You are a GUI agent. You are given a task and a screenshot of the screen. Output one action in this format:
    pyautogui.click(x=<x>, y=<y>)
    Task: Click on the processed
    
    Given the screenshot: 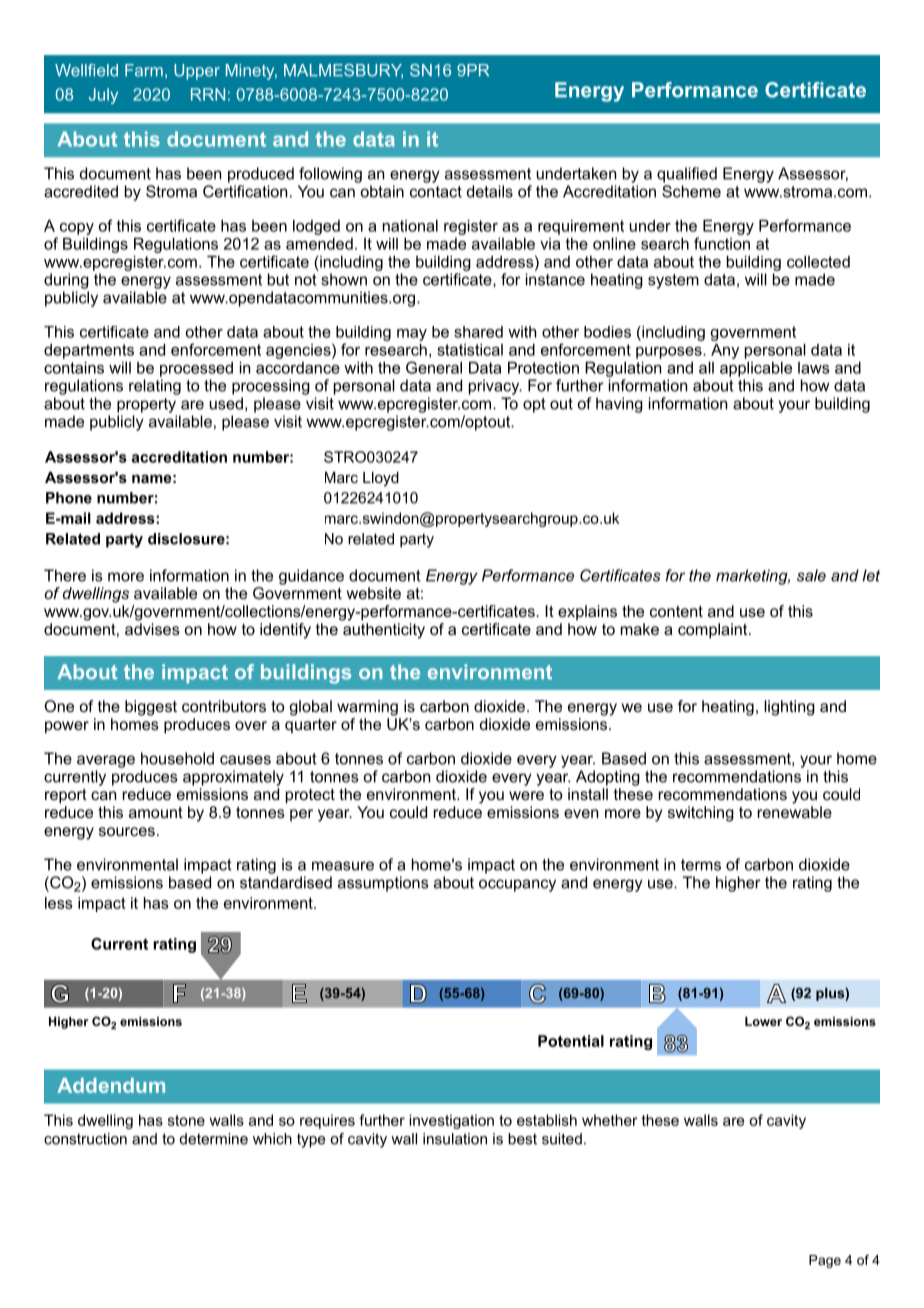 What is the action you would take?
    pyautogui.click(x=196, y=369)
